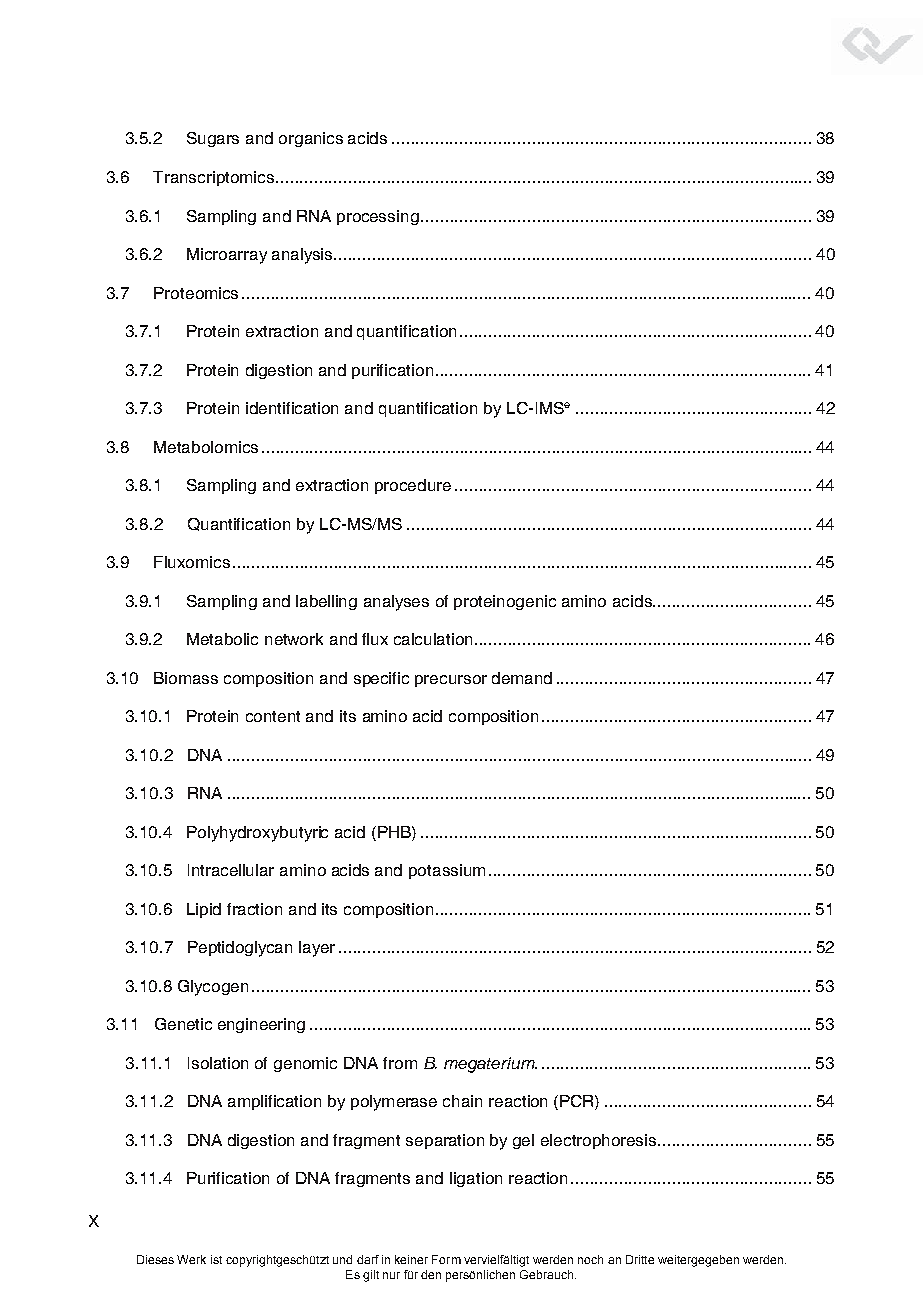 The width and height of the page is (924, 1308). What do you see at coordinates (590, 1259) in the page?
I see `noch` at bounding box center [590, 1259].
